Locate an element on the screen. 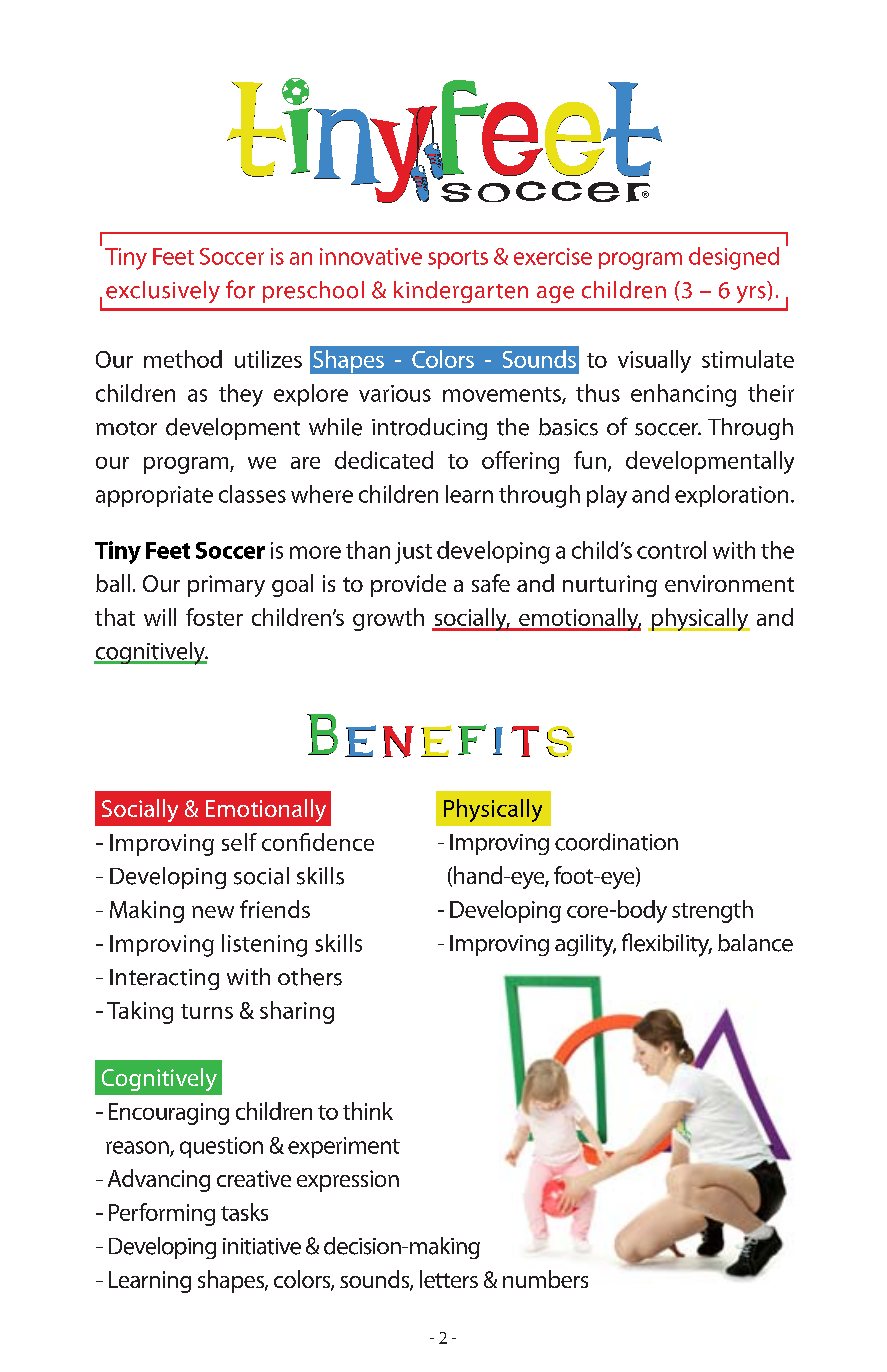 The width and height of the screenshot is (887, 1372). others is located at coordinates (310, 977).
